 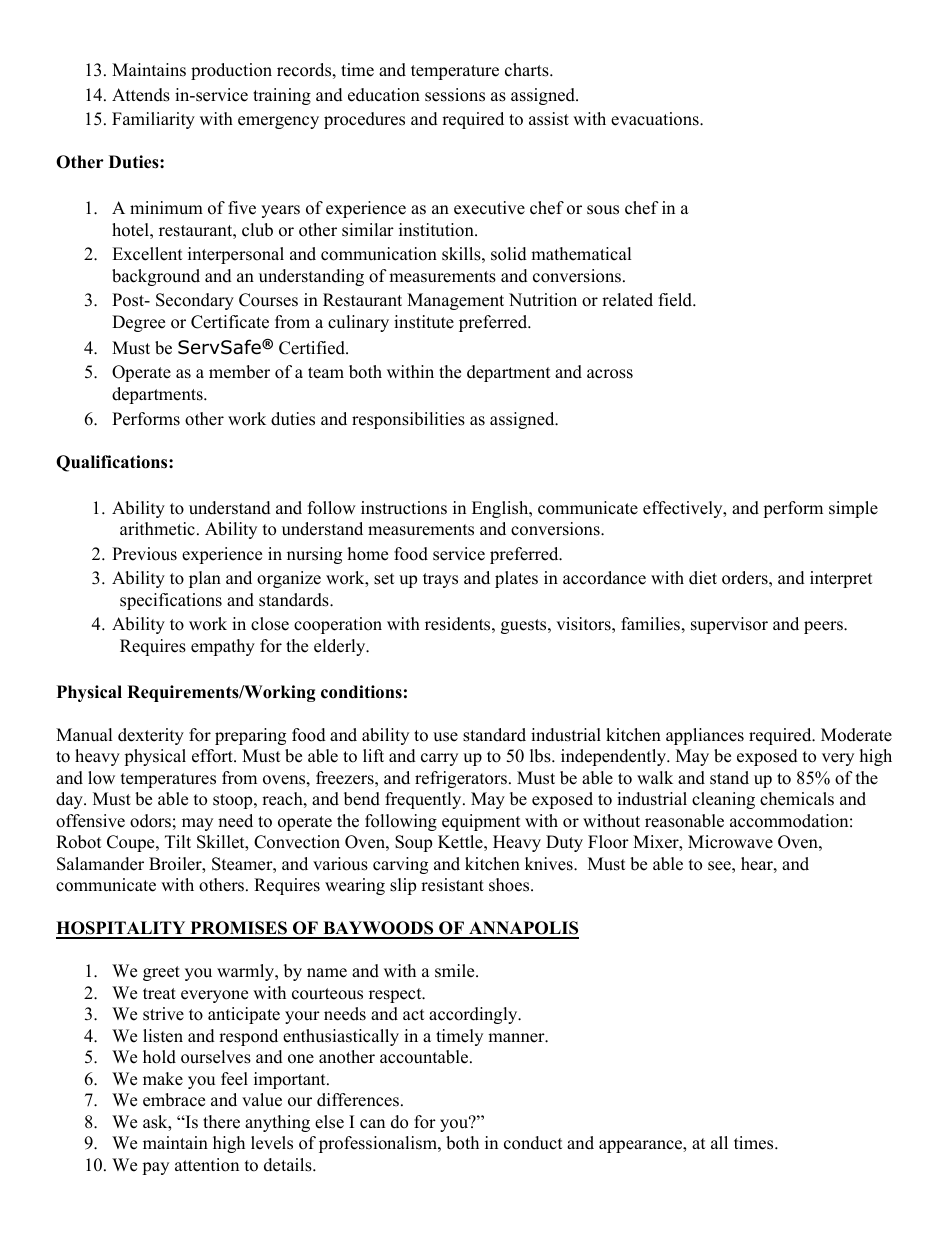 I want to click on sessions, so click(x=455, y=95).
